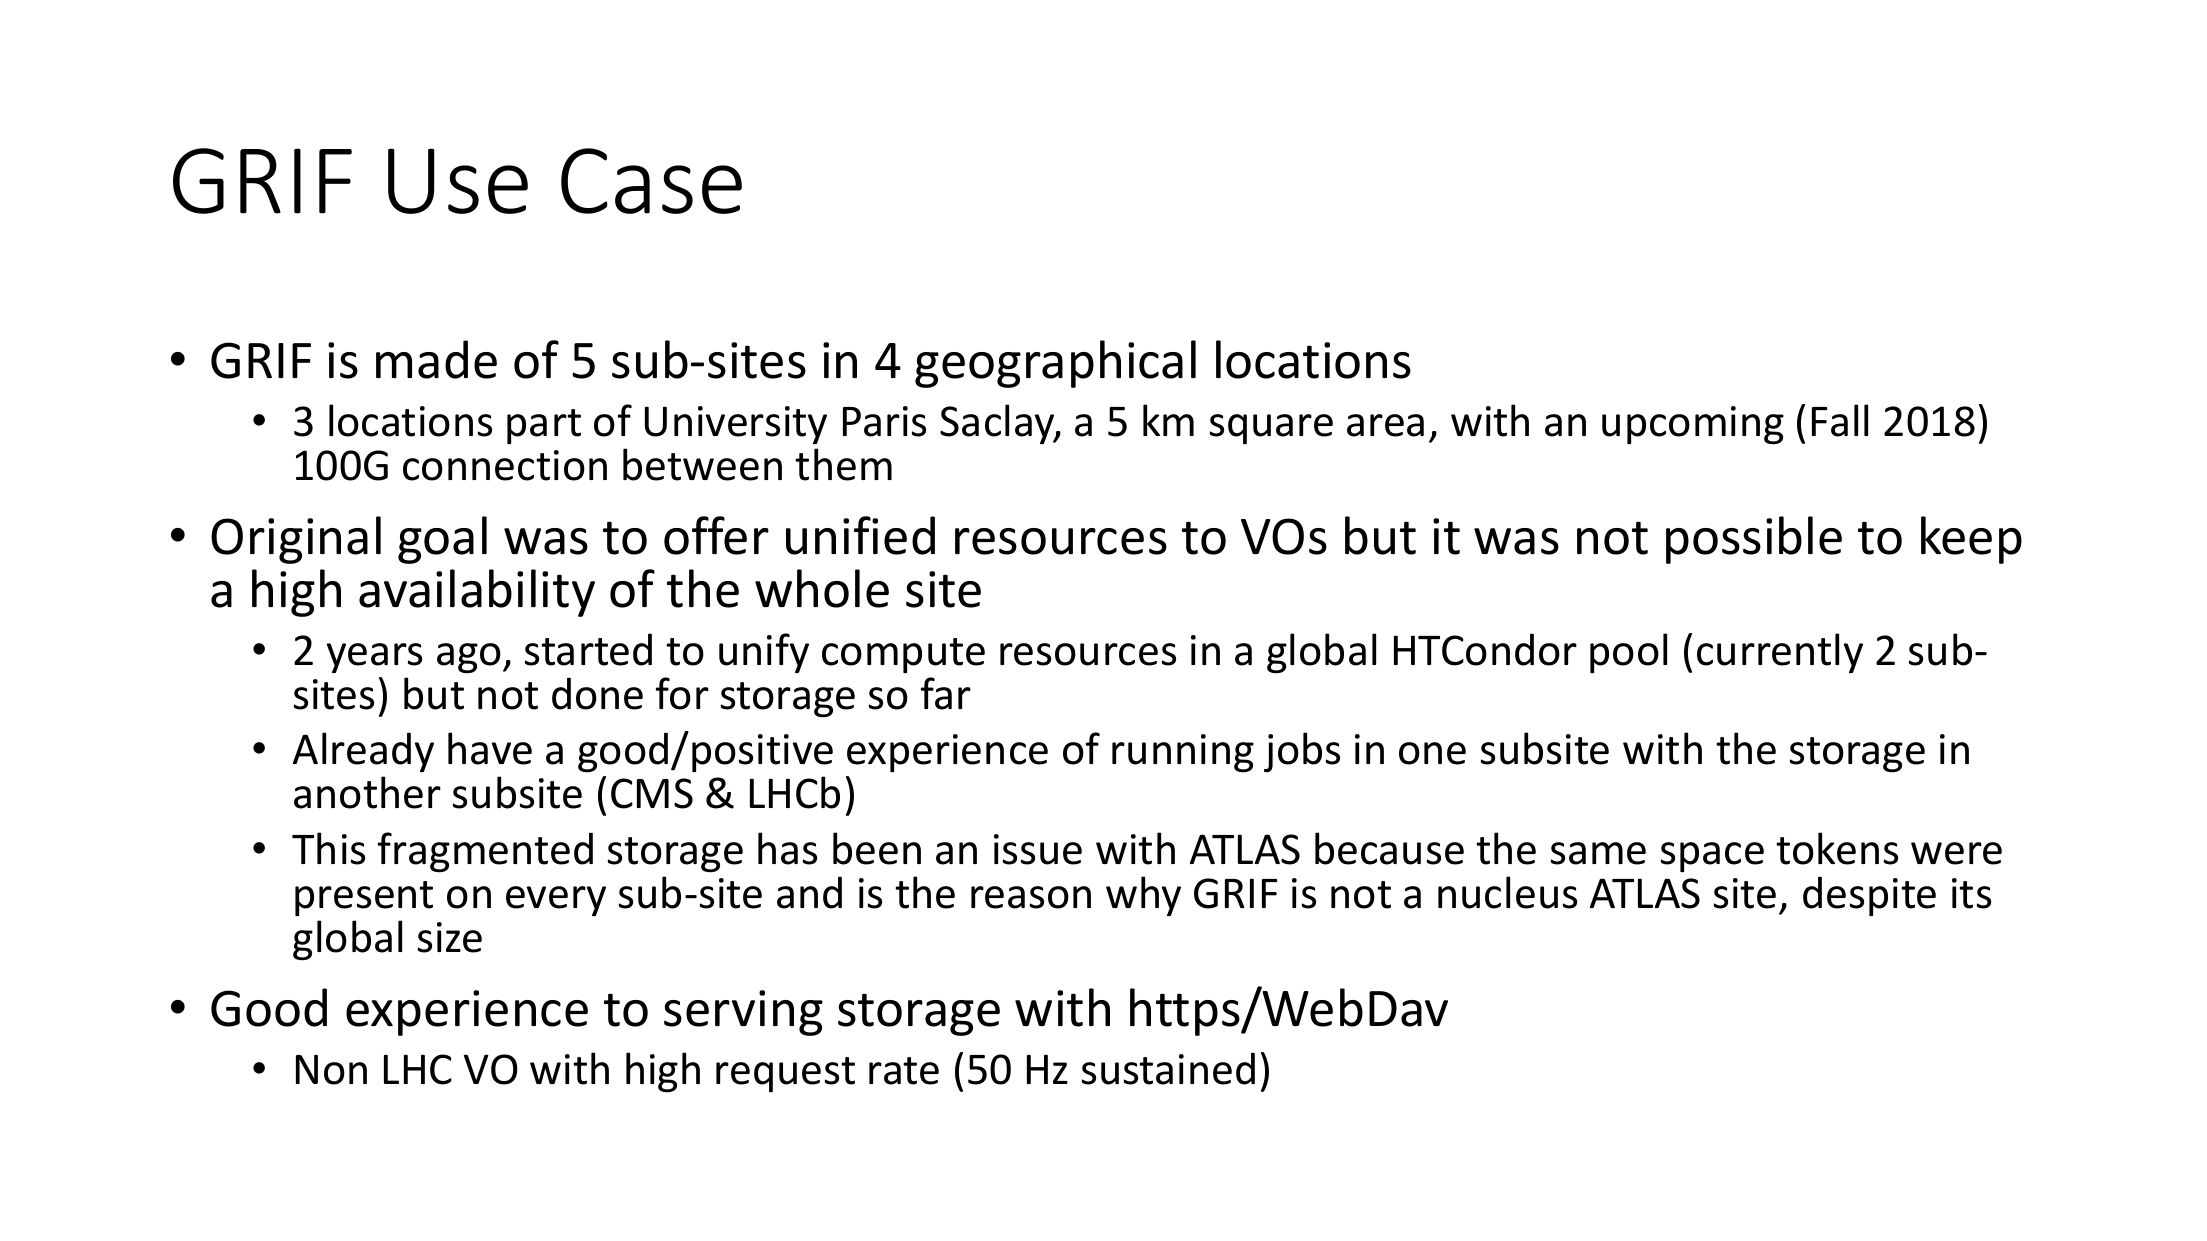  Describe the element at coordinates (1168, 1068) in the screenshot. I see `sustained` at that location.
